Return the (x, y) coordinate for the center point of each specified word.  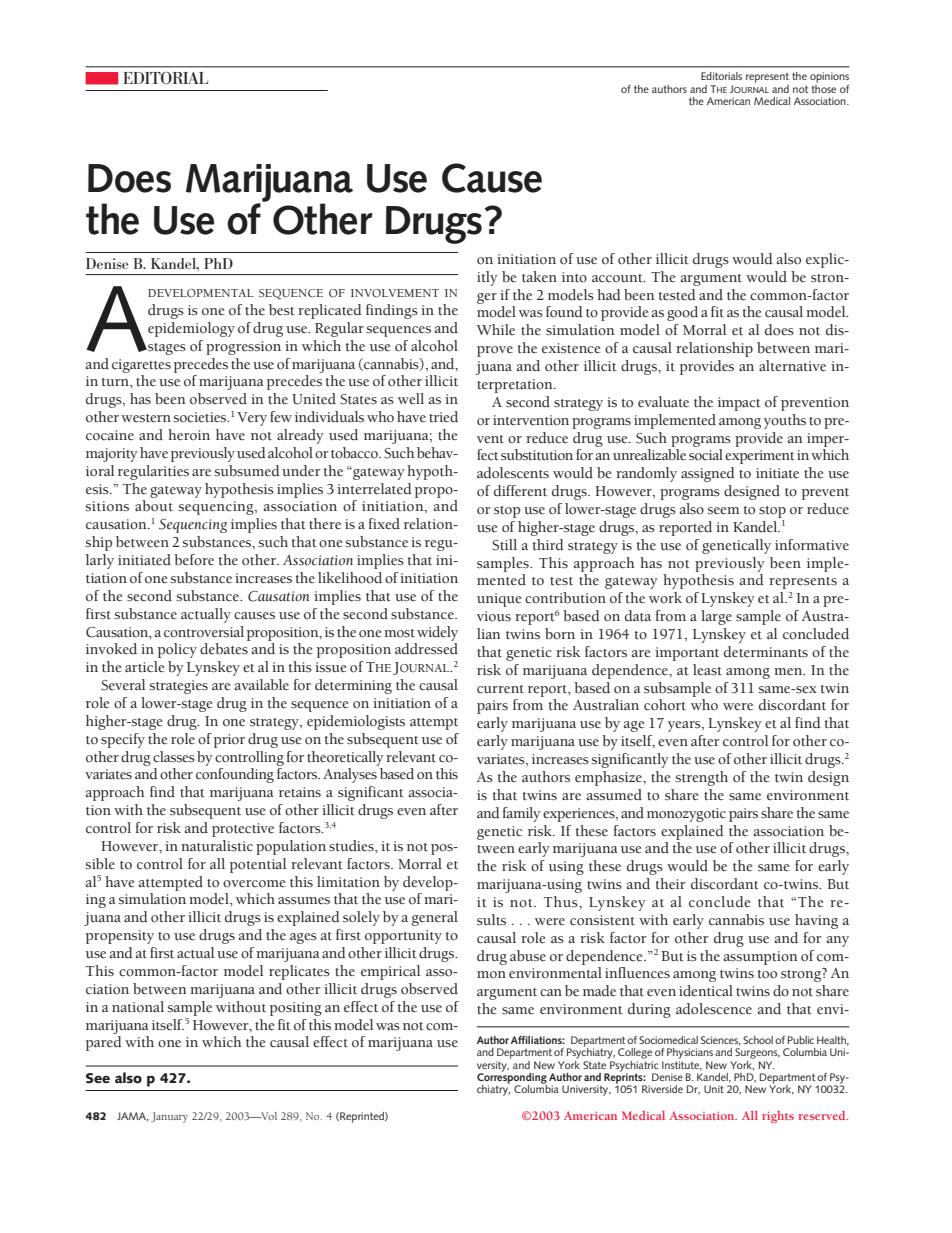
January (169, 1117)
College (635, 1053)
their (671, 884)
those (823, 87)
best (282, 310)
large (716, 617)
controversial (204, 632)
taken (539, 277)
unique (499, 600)
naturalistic (217, 846)
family (522, 814)
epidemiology (191, 329)
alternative (792, 366)
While (495, 330)
